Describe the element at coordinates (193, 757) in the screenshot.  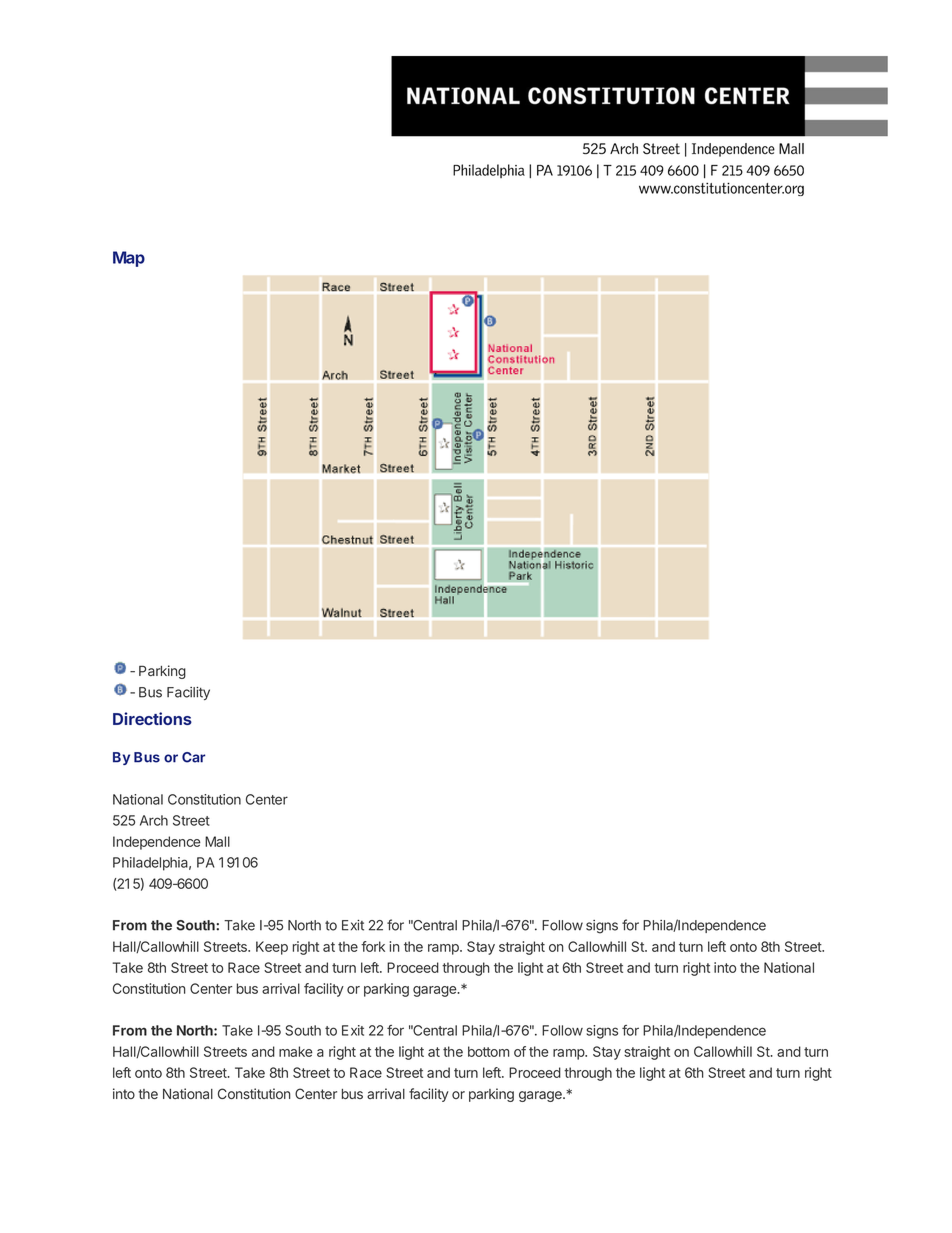
I see `Car` at that location.
